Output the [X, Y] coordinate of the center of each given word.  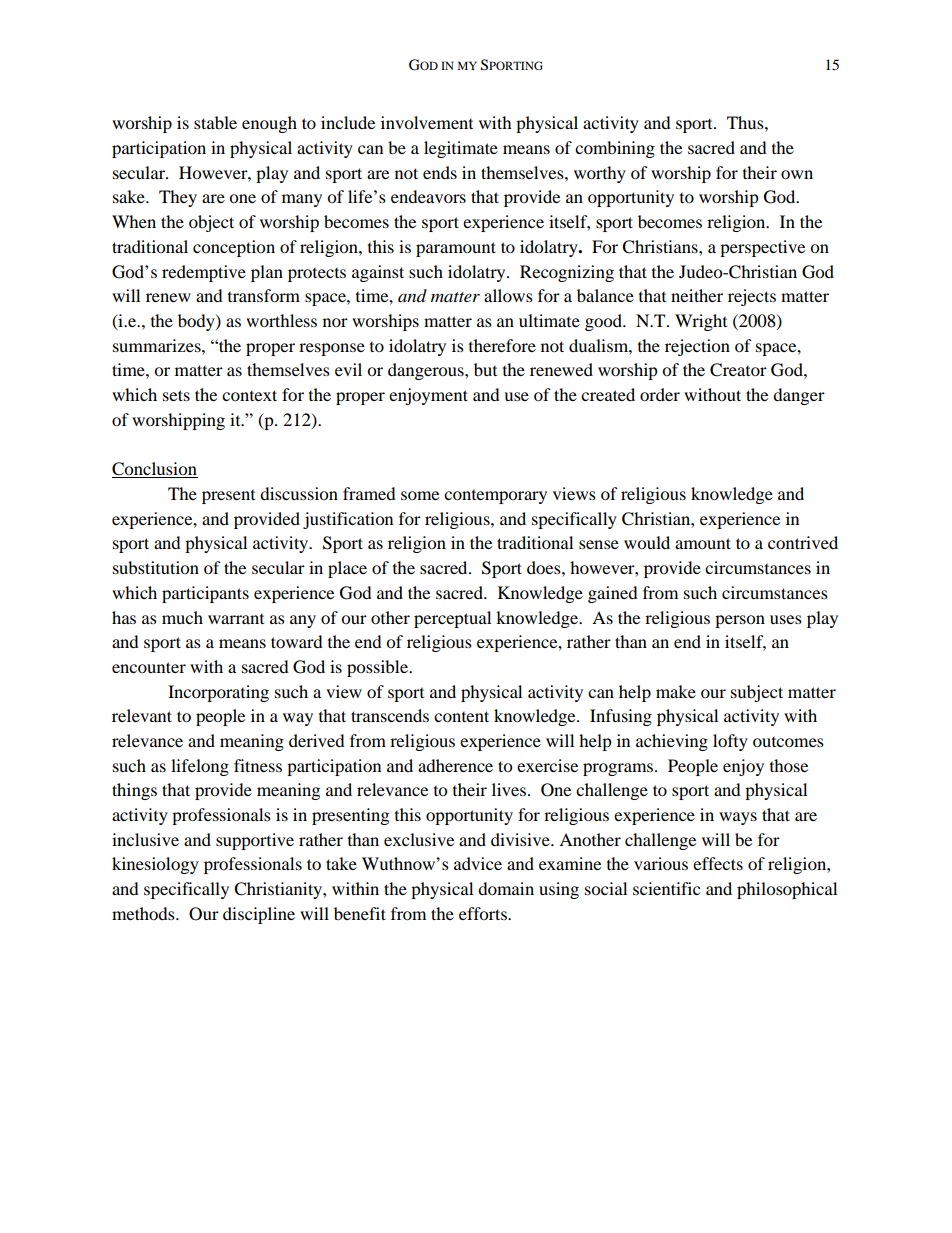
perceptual [452, 619]
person [740, 621]
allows [508, 295]
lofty [730, 742]
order [660, 394]
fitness [258, 765]
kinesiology [155, 865]
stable [215, 122]
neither [697, 295]
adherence [455, 765]
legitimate [461, 149]
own [797, 174]
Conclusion [155, 470]
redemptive [204, 273]
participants [205, 594]
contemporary [495, 497]
